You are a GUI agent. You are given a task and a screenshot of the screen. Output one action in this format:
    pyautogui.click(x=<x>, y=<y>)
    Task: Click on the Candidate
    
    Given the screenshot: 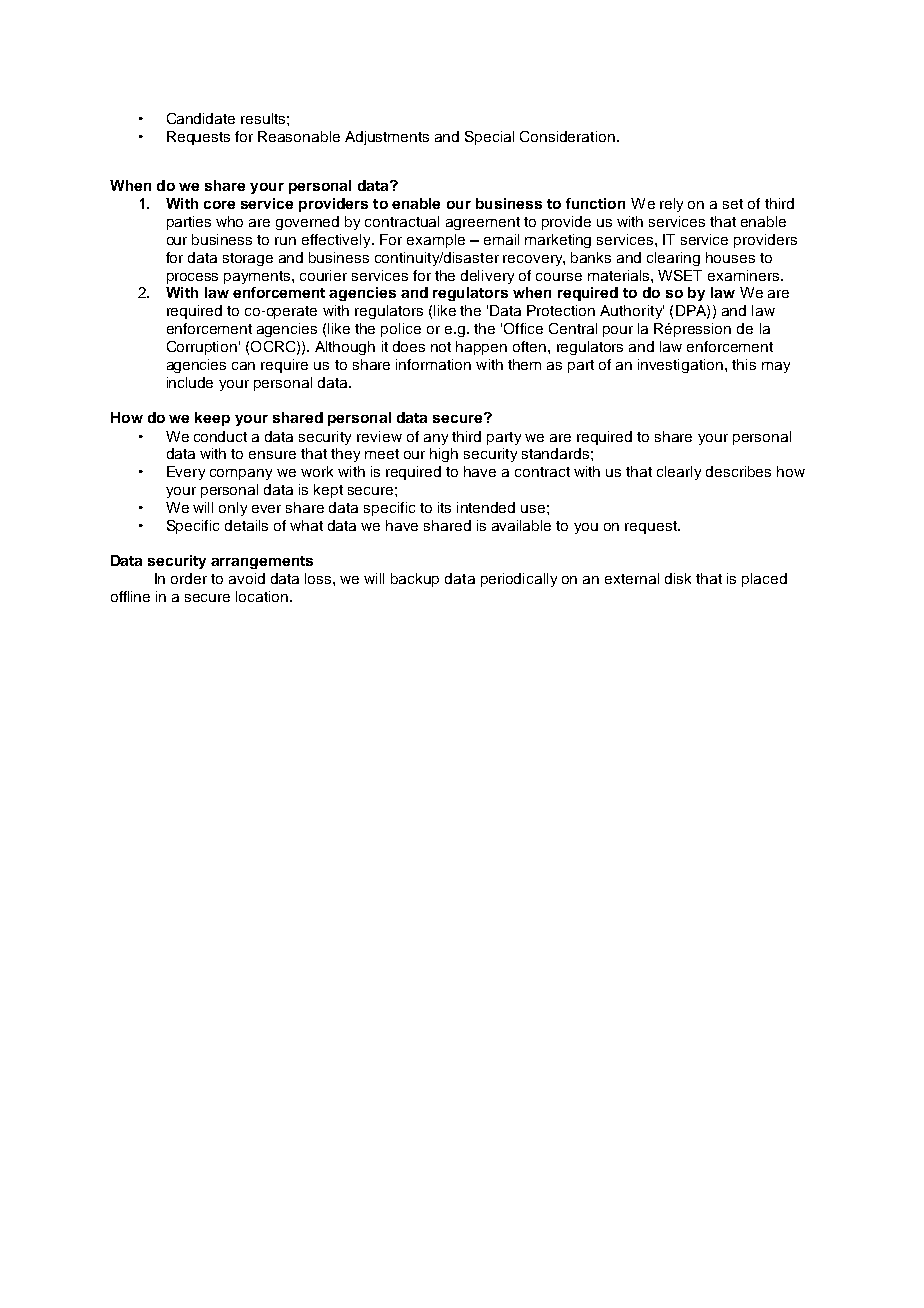 What is the action you would take?
    pyautogui.click(x=201, y=118)
